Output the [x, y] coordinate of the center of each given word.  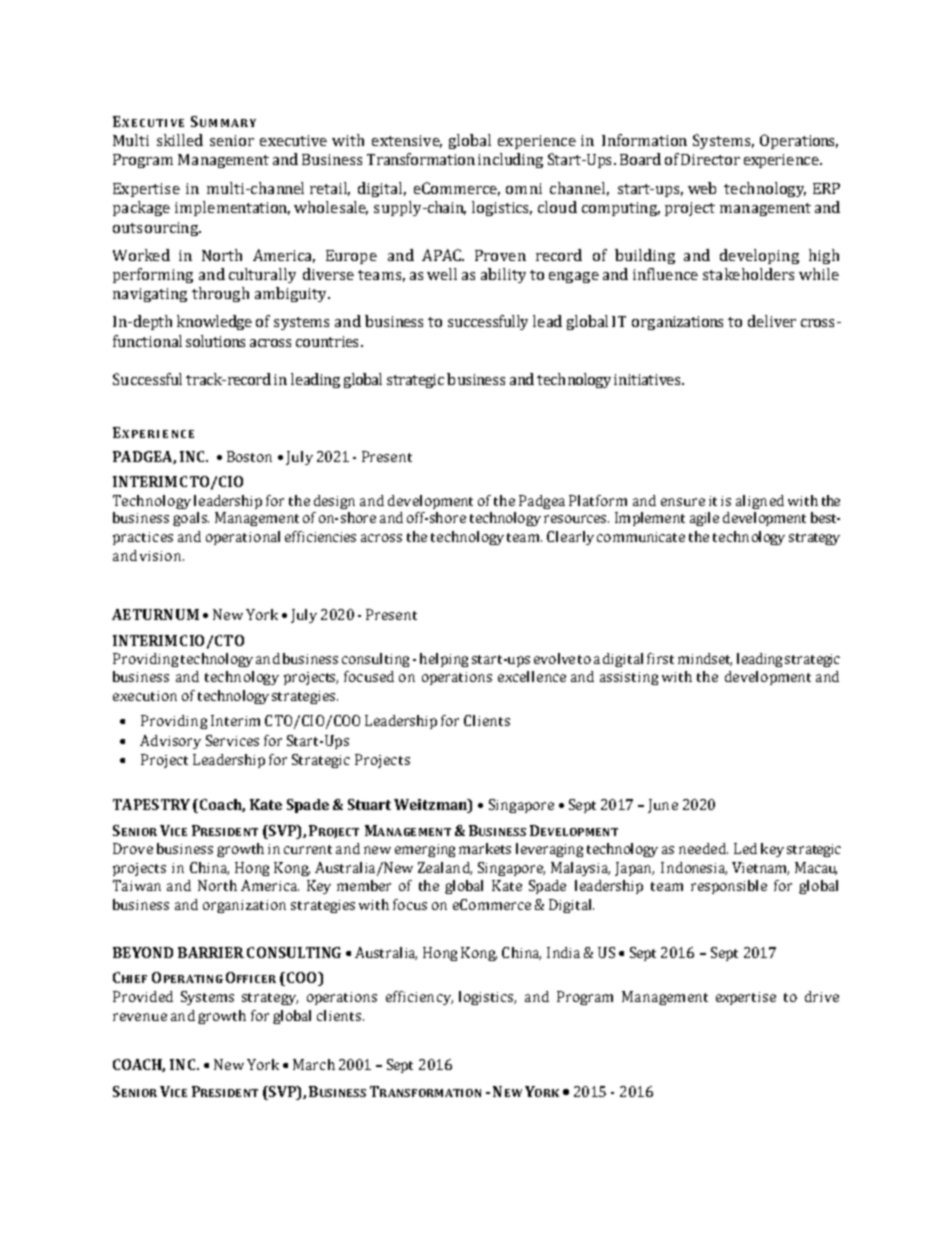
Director [710, 159]
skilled [180, 140]
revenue [140, 1017]
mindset [705, 659]
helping [444, 660]
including [510, 160]
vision [162, 556]
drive [822, 996]
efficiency [419, 998]
